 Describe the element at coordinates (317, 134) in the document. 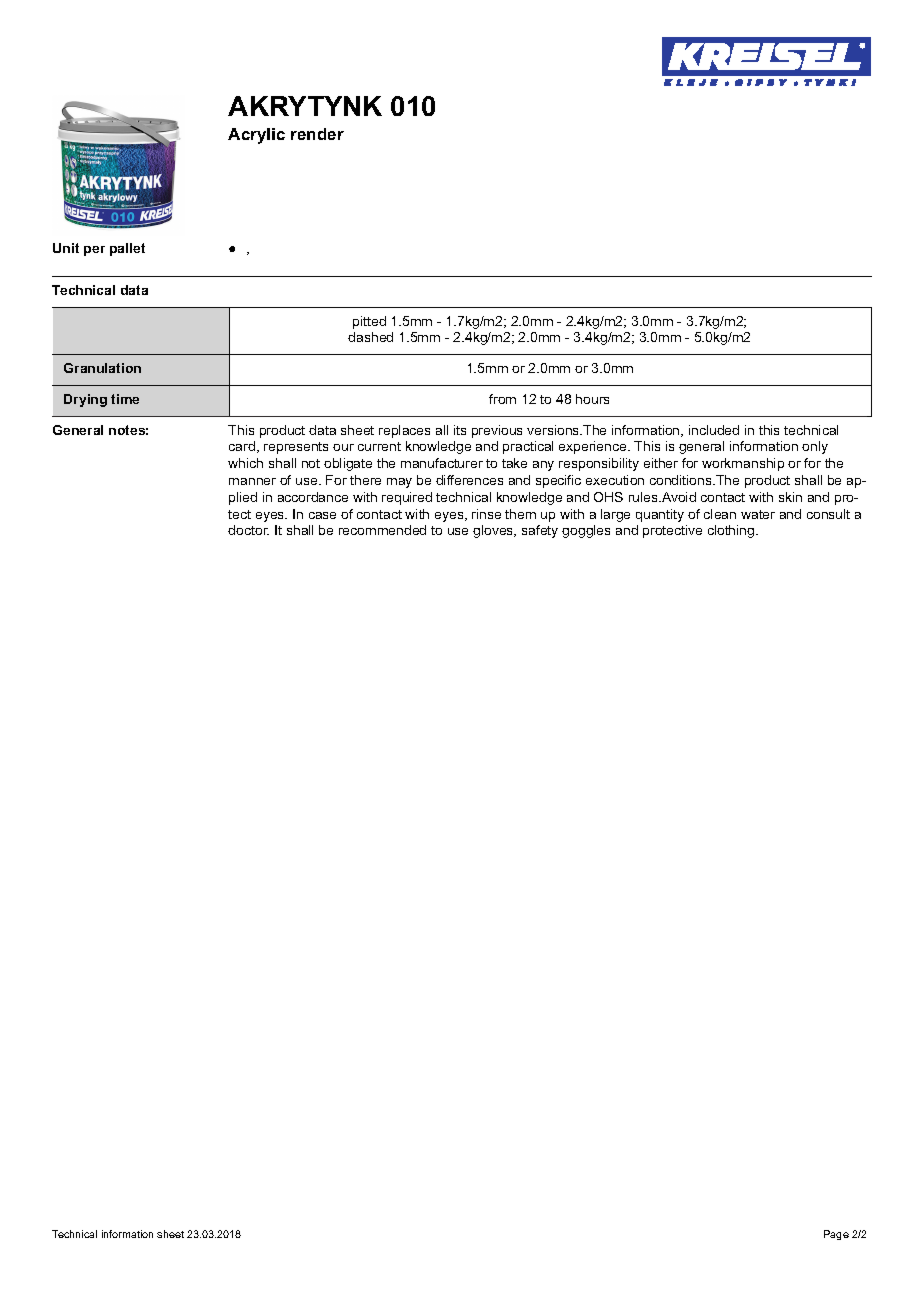

I see `render` at that location.
